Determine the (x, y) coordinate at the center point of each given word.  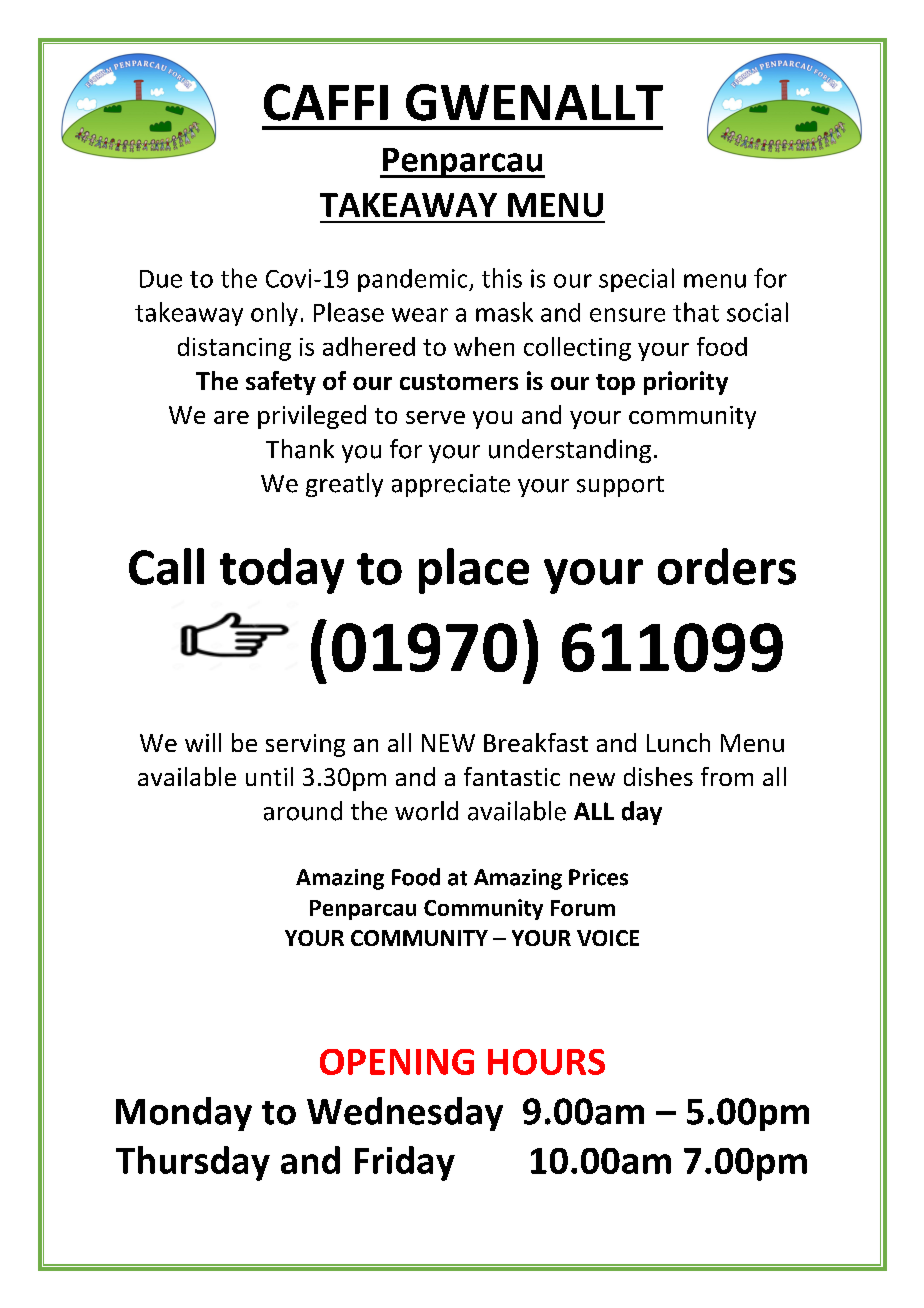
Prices (598, 877)
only (274, 314)
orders (727, 566)
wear (420, 315)
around (303, 811)
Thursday (193, 1163)
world (426, 811)
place (474, 571)
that (696, 312)
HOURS (546, 1062)
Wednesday (405, 1114)
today (282, 571)
